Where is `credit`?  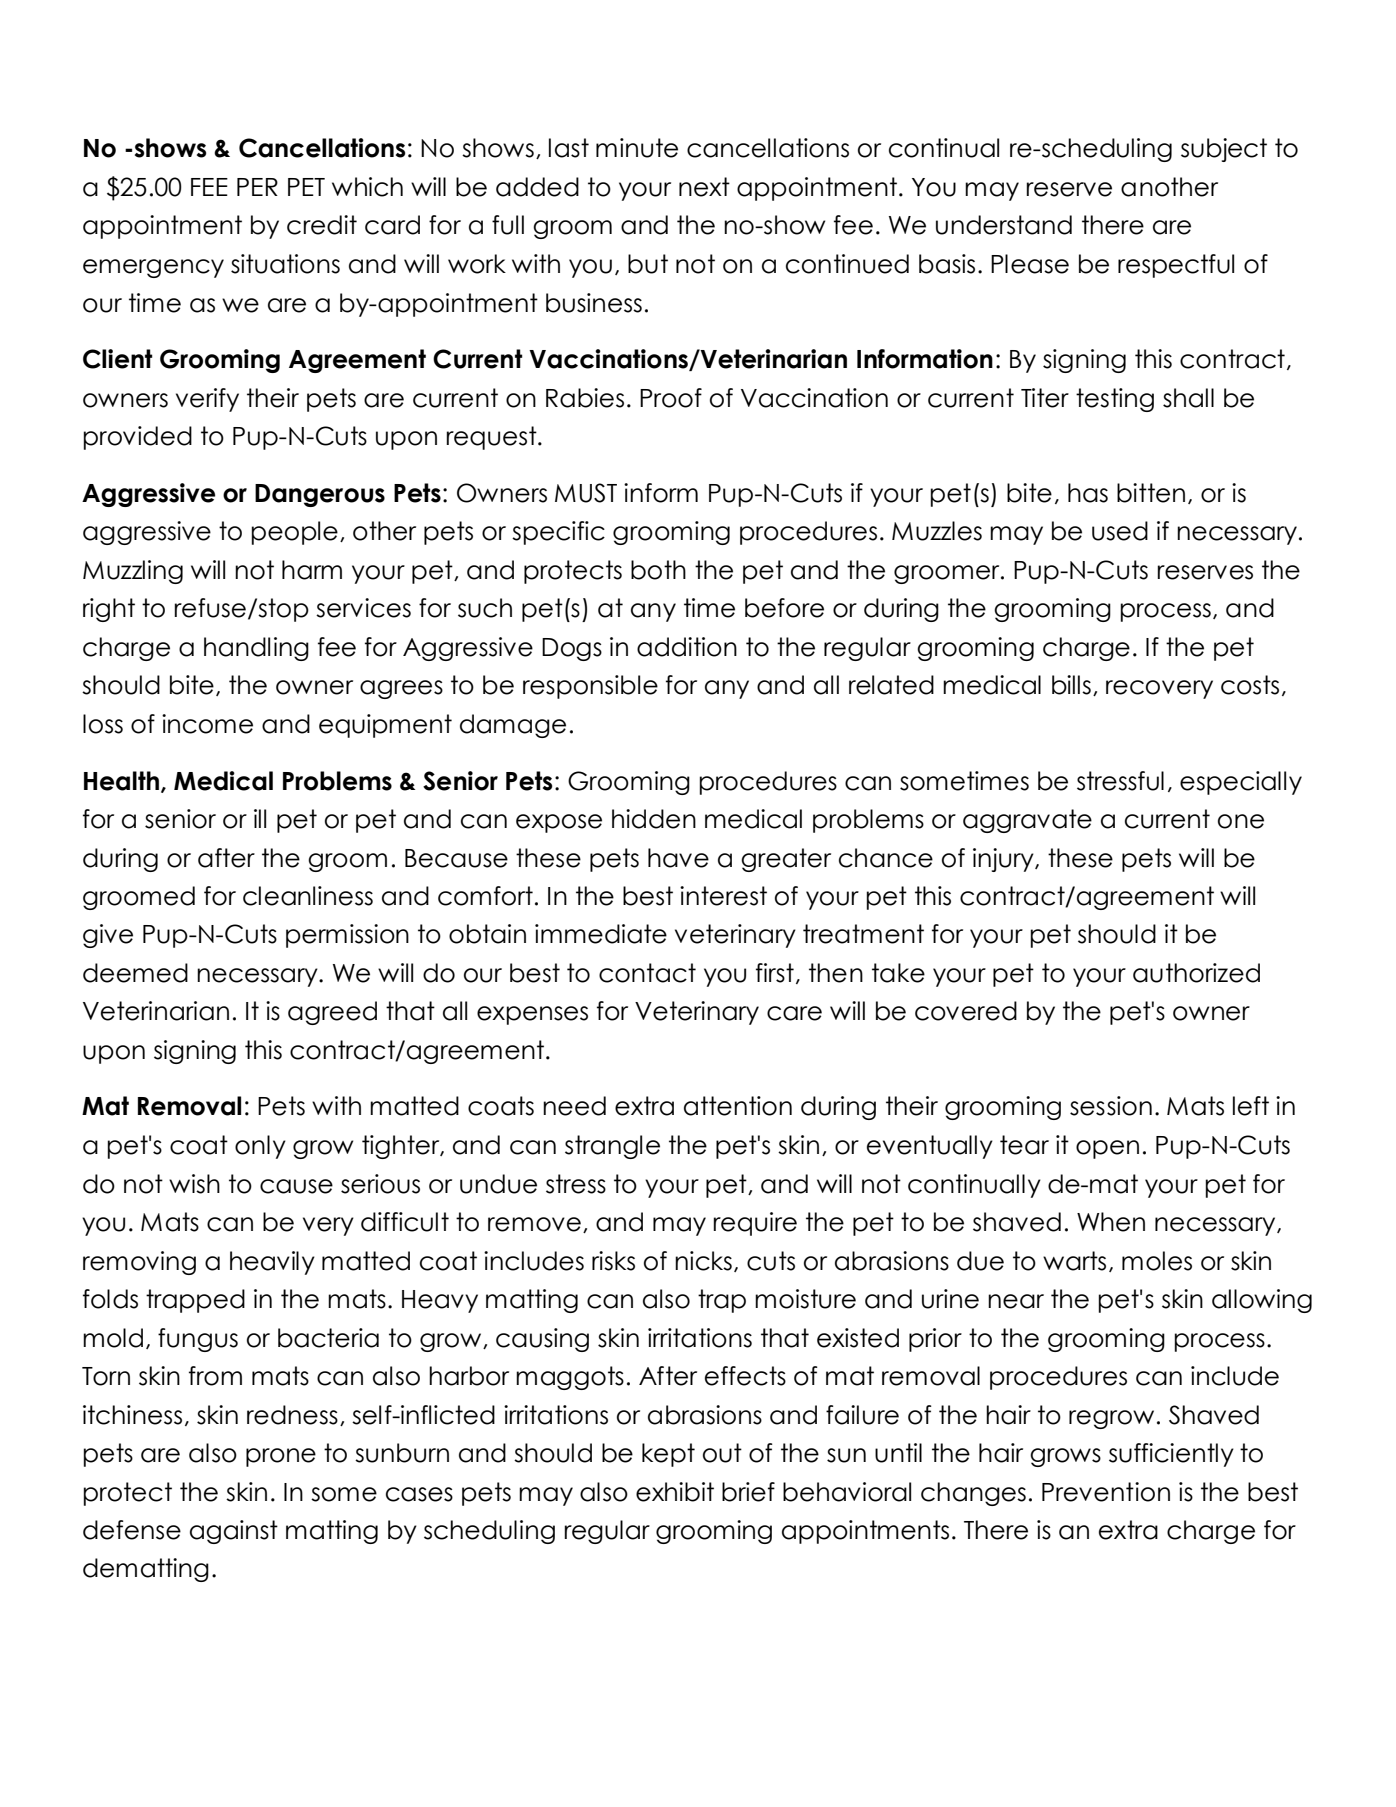
credit is located at coordinates (322, 225).
